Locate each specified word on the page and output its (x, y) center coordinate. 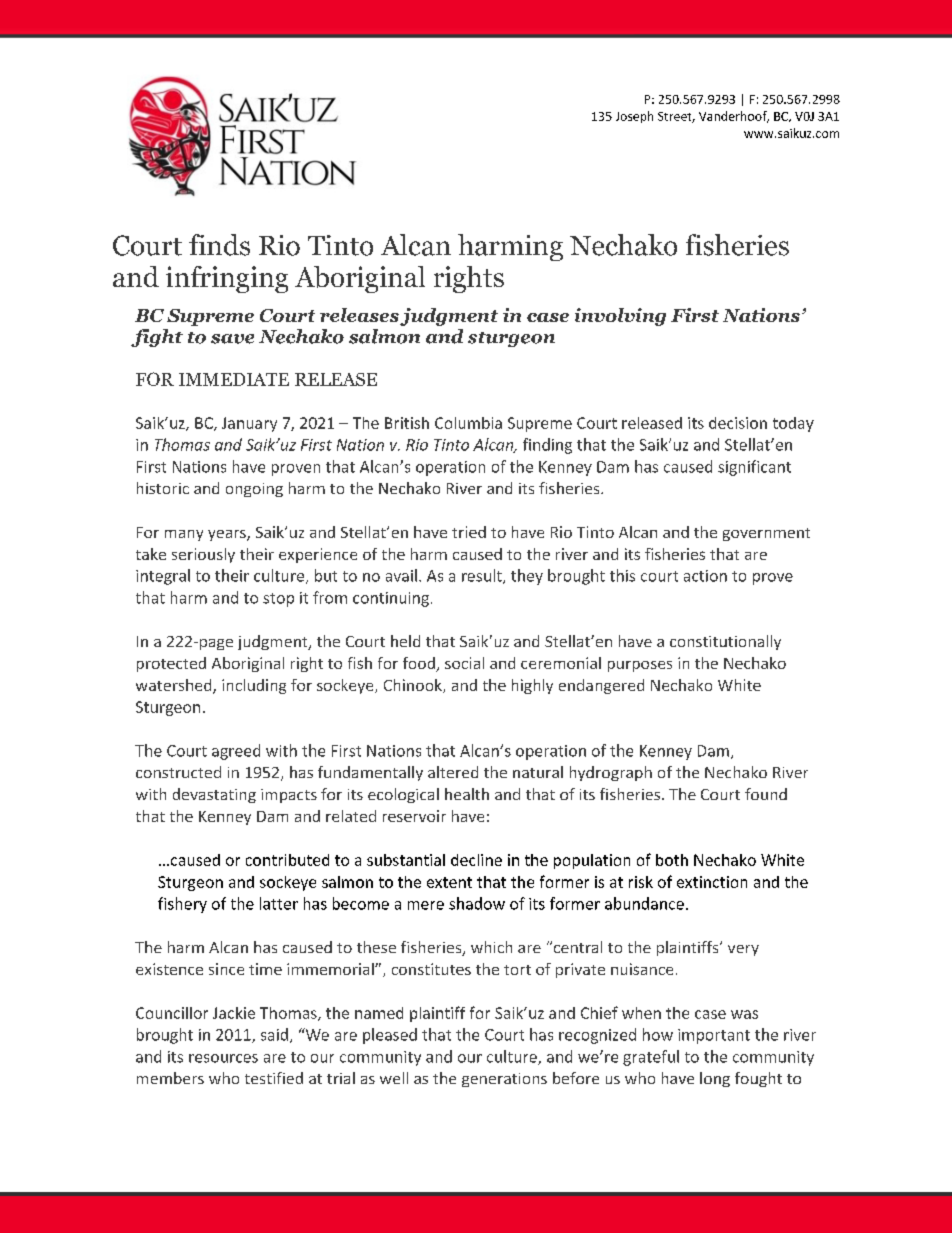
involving (620, 317)
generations (504, 1080)
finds (219, 245)
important (714, 1036)
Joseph (634, 117)
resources (223, 1058)
